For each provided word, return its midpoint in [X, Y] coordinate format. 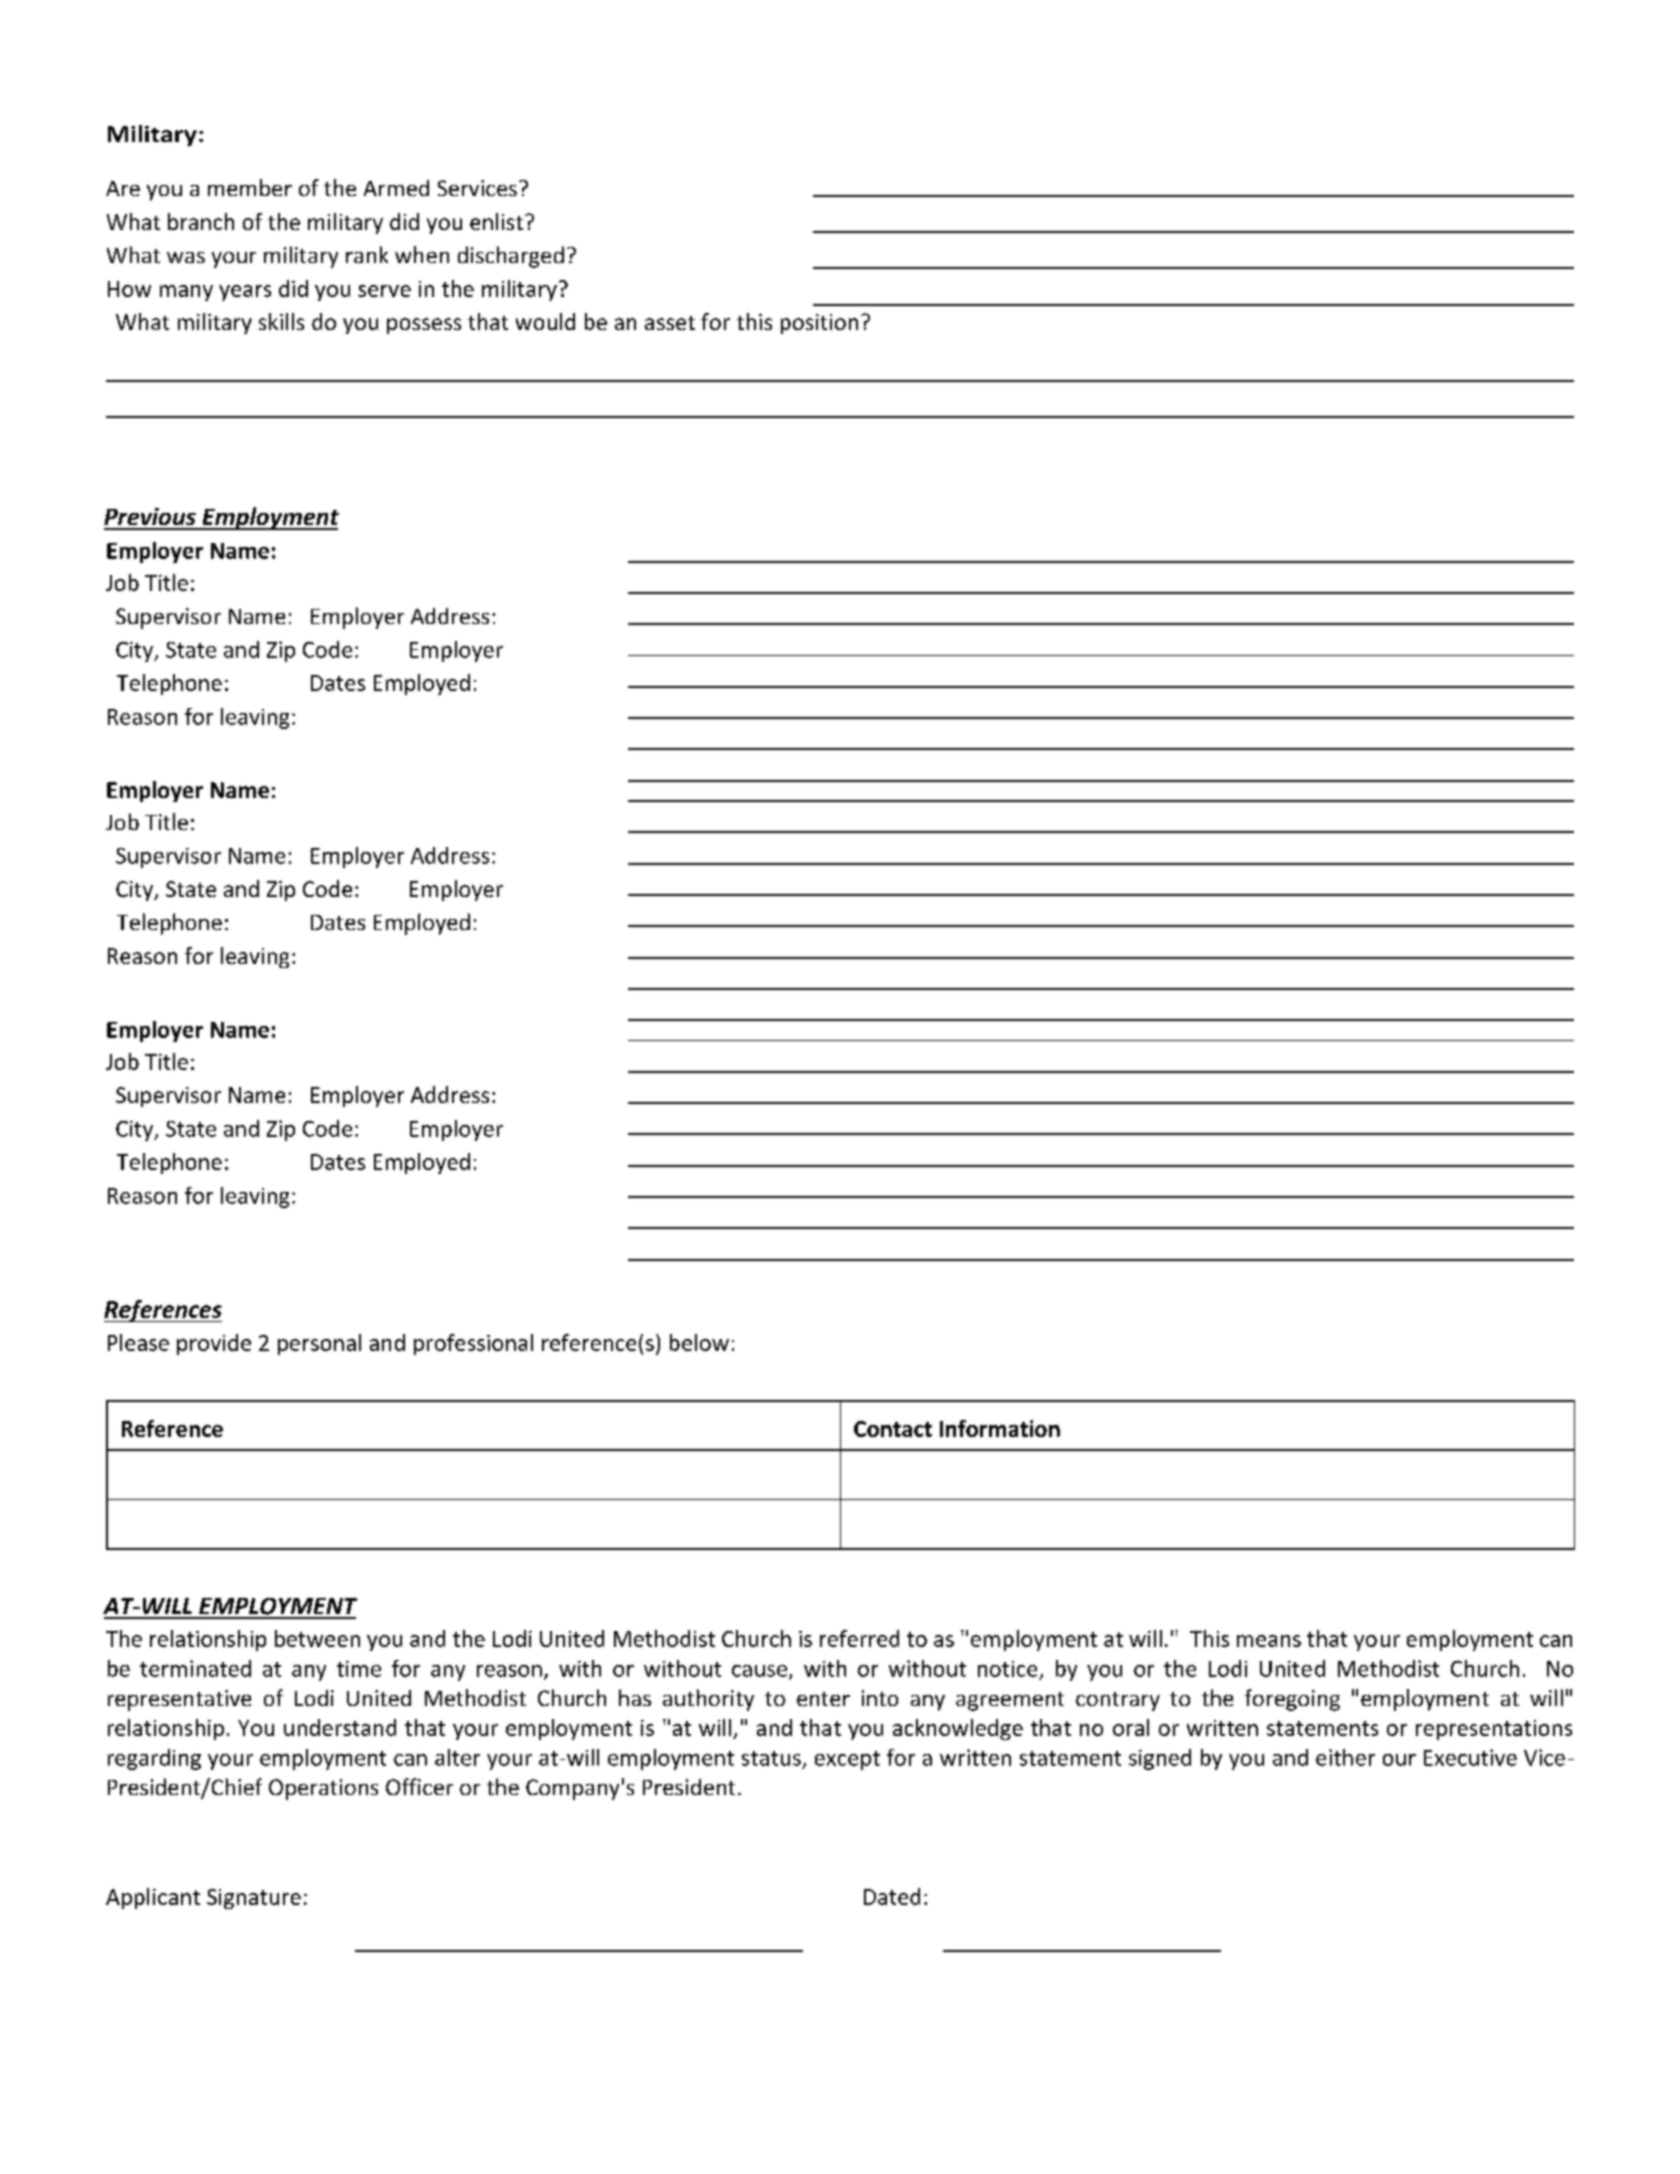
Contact [893, 1429]
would [545, 321]
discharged [511, 257]
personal [319, 1344]
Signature [254, 1899]
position [819, 324]
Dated [892, 1896]
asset [670, 323]
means [1269, 1641]
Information [1000, 1428]
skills [281, 321]
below [699, 1342]
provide [214, 1344]
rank [367, 254]
